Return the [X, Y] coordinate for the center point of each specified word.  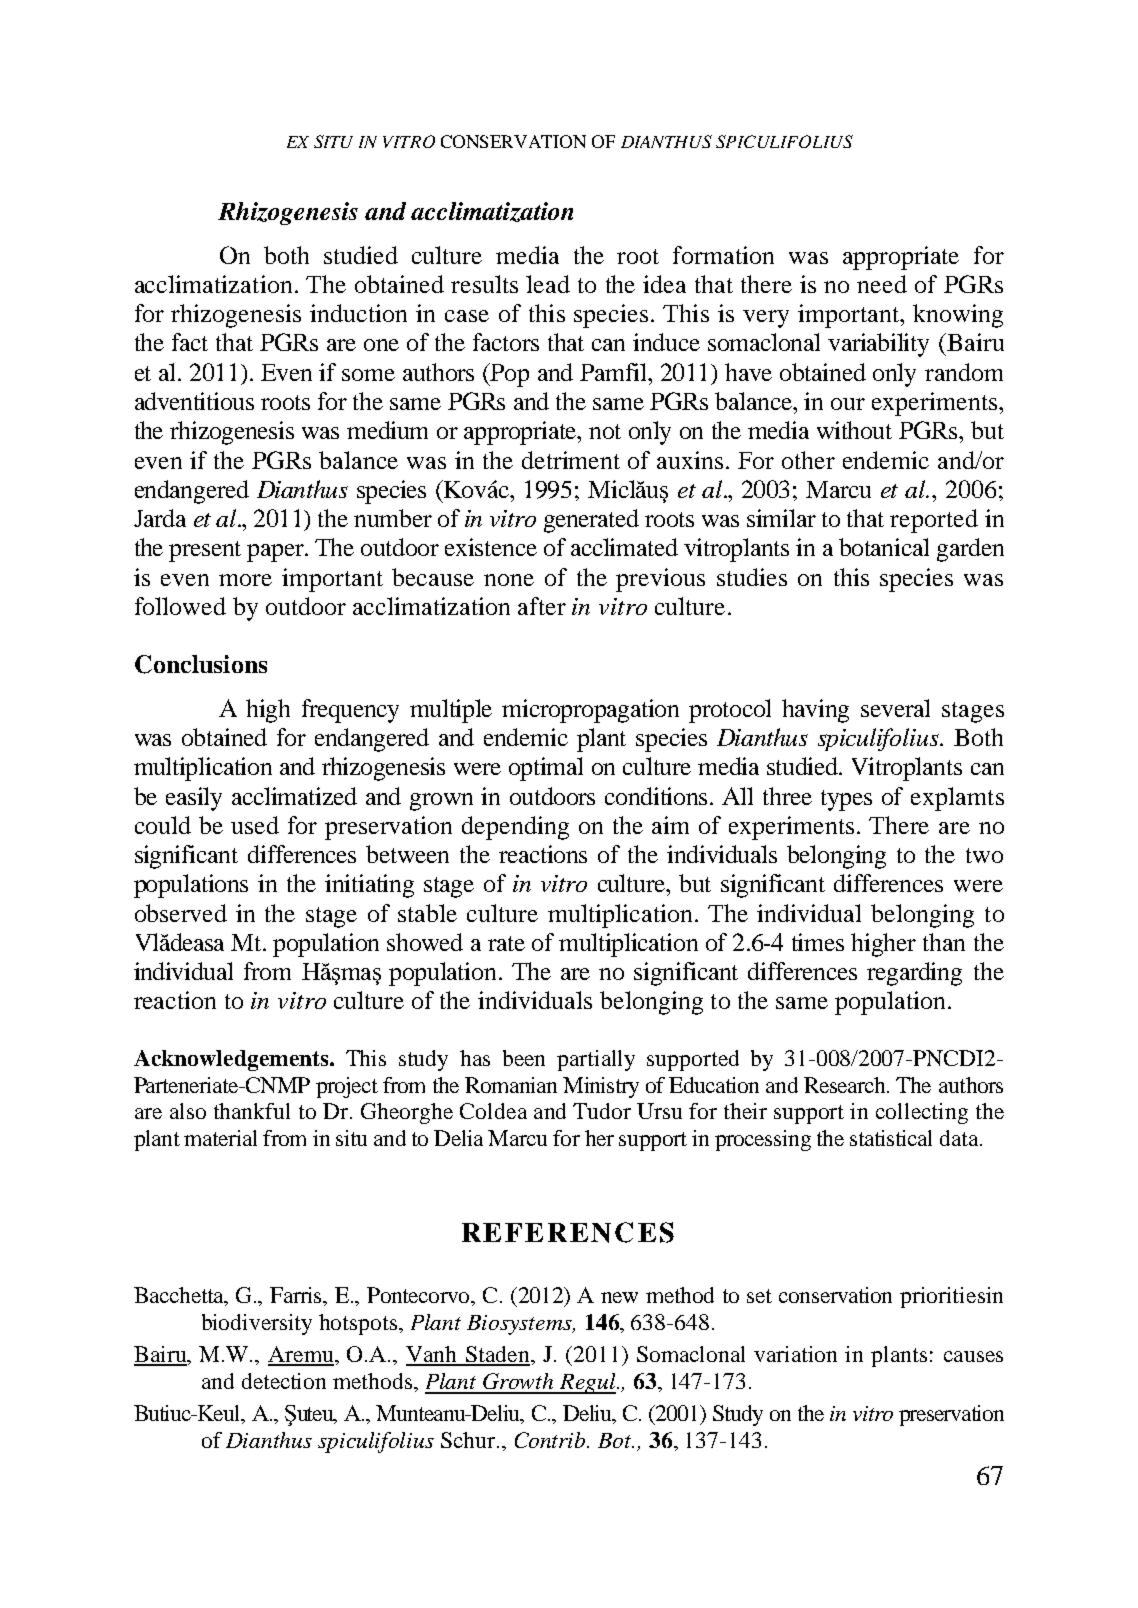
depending [515, 828]
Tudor [602, 1111]
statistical [891, 1138]
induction [358, 313]
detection [284, 1381]
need [882, 284]
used [255, 825]
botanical [884, 547]
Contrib [551, 1440]
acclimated [624, 547]
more [245, 580]
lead [548, 284]
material [220, 1138]
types [846, 800]
